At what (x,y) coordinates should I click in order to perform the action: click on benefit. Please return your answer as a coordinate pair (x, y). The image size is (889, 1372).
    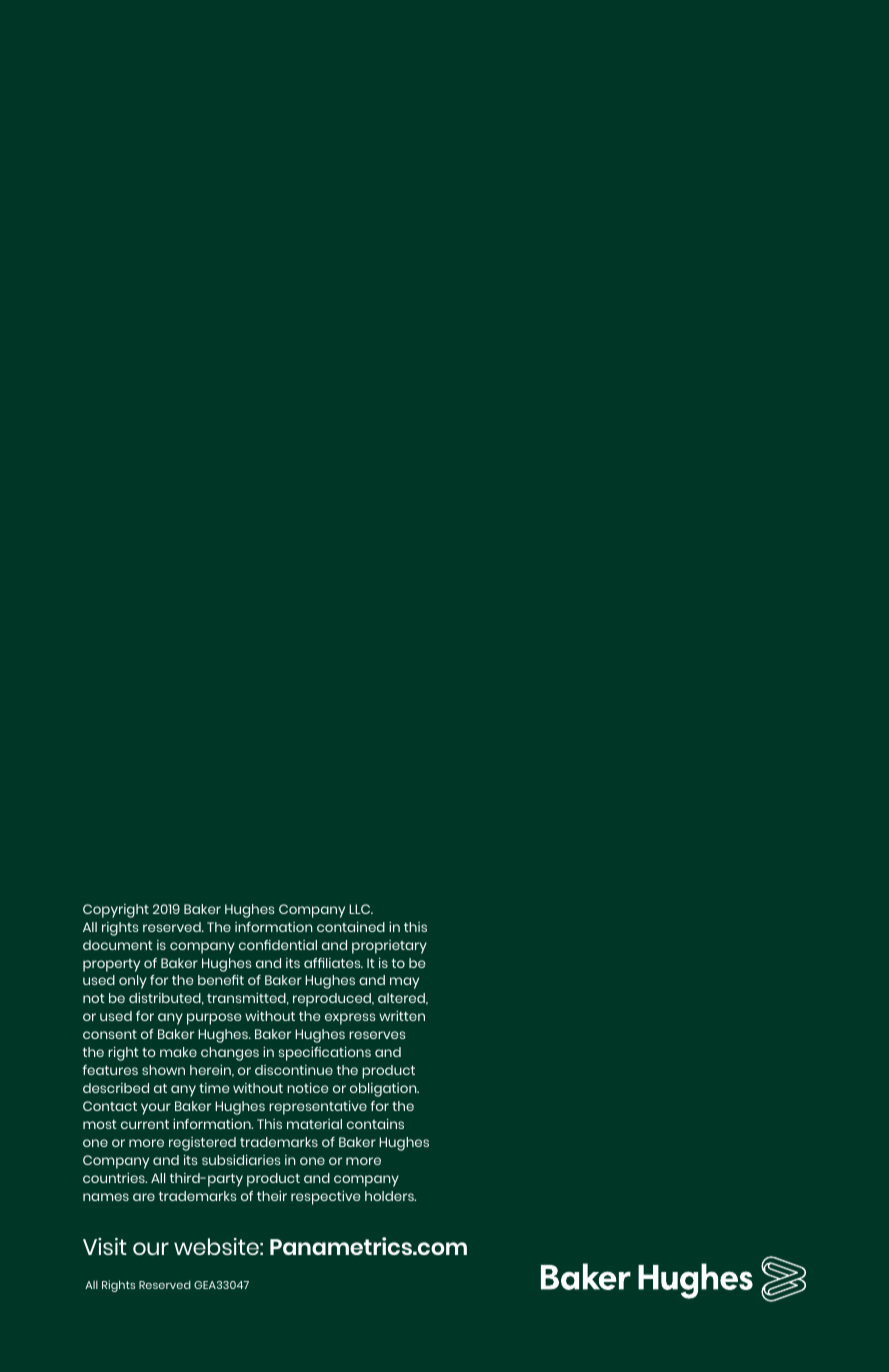
    Looking at the image, I should click on (221, 980).
